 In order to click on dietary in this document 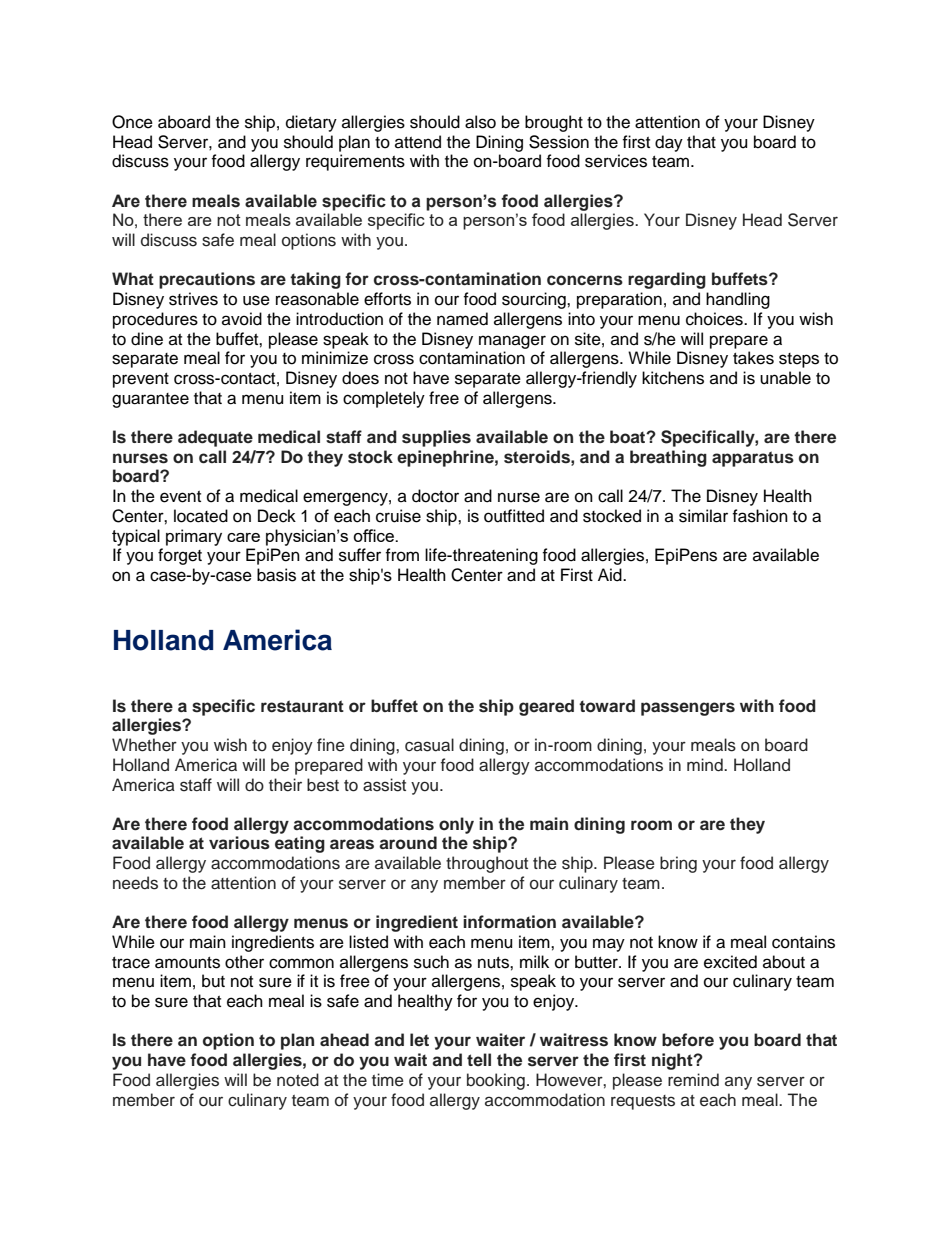, I will do `click(311, 123)`.
